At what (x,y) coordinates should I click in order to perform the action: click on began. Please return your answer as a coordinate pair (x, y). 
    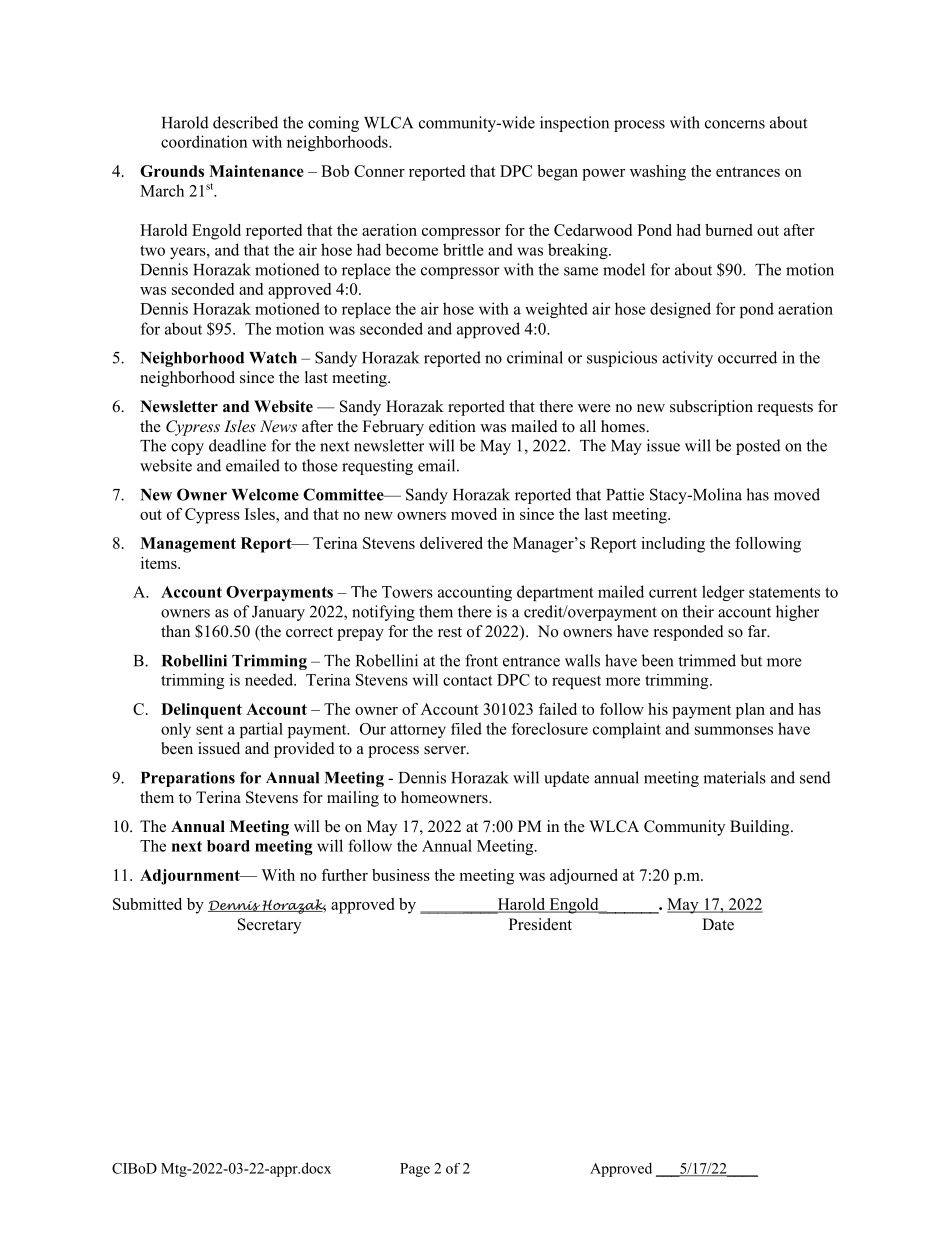
    Looking at the image, I should click on (557, 173).
